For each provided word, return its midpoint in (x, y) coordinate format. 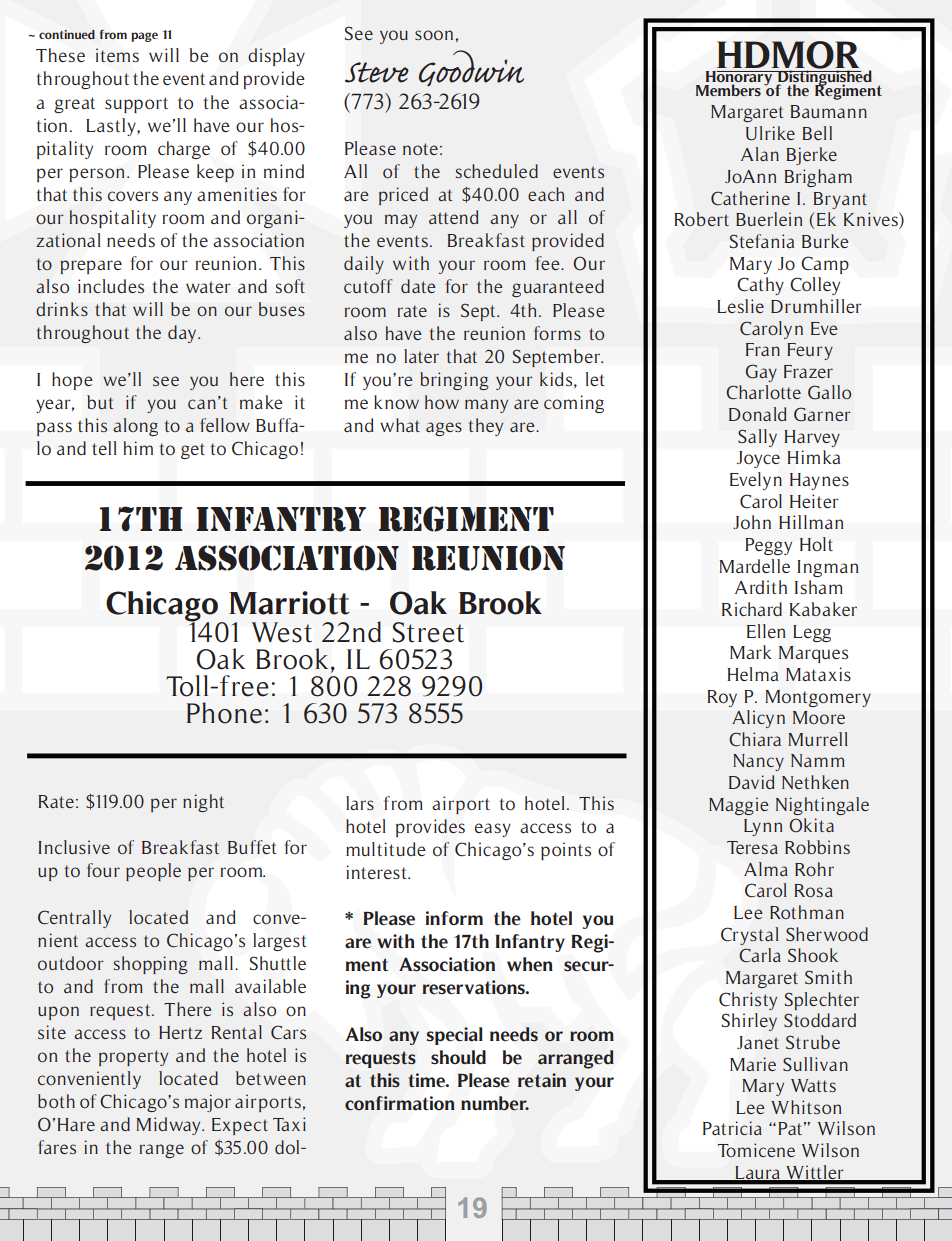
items (117, 55)
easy (493, 830)
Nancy (758, 762)
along (135, 427)
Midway (169, 1126)
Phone (224, 713)
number (495, 1103)
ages (444, 429)
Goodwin (471, 68)
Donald (758, 414)
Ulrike (770, 133)
